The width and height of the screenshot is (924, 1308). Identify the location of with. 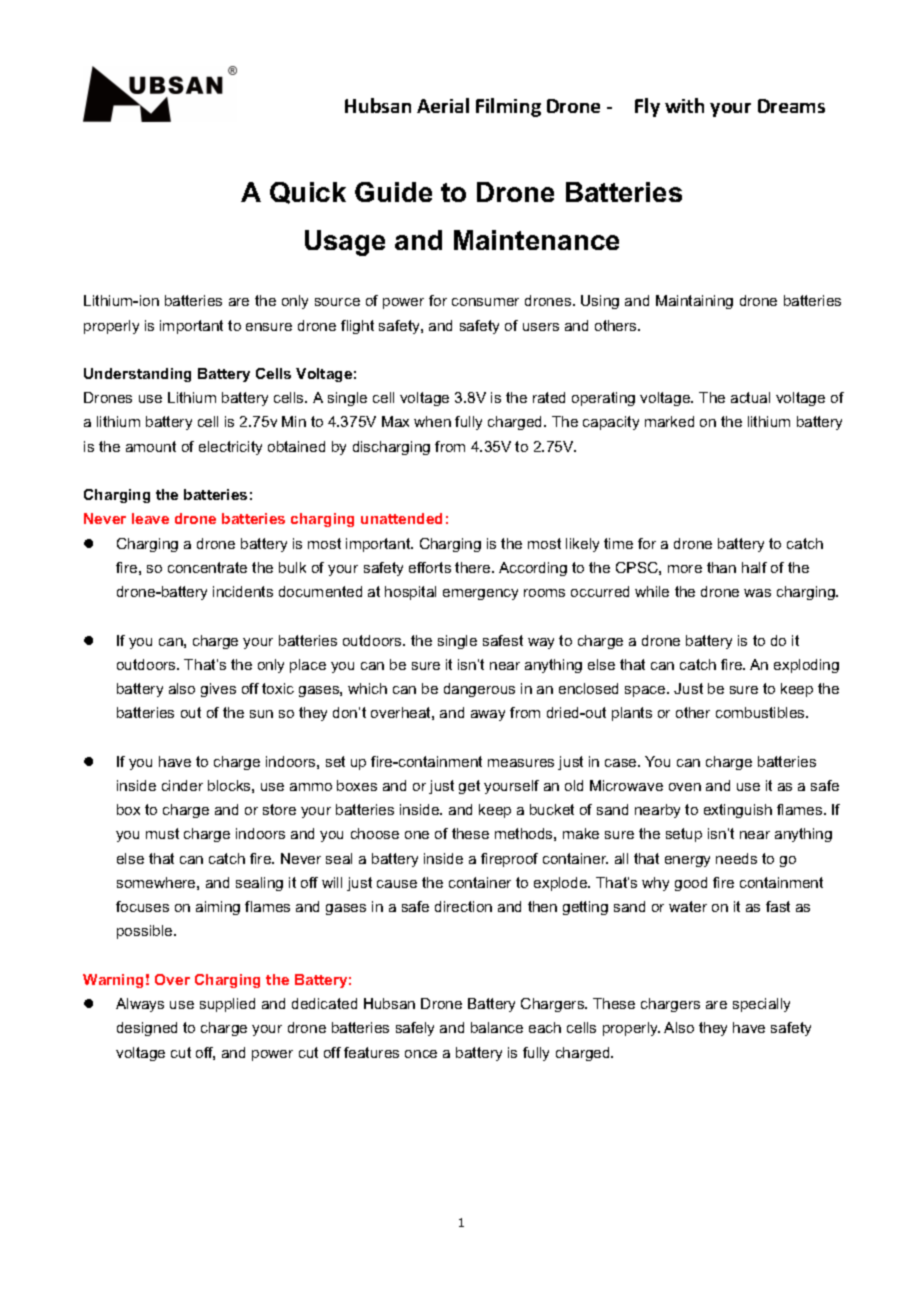
(684, 105).
